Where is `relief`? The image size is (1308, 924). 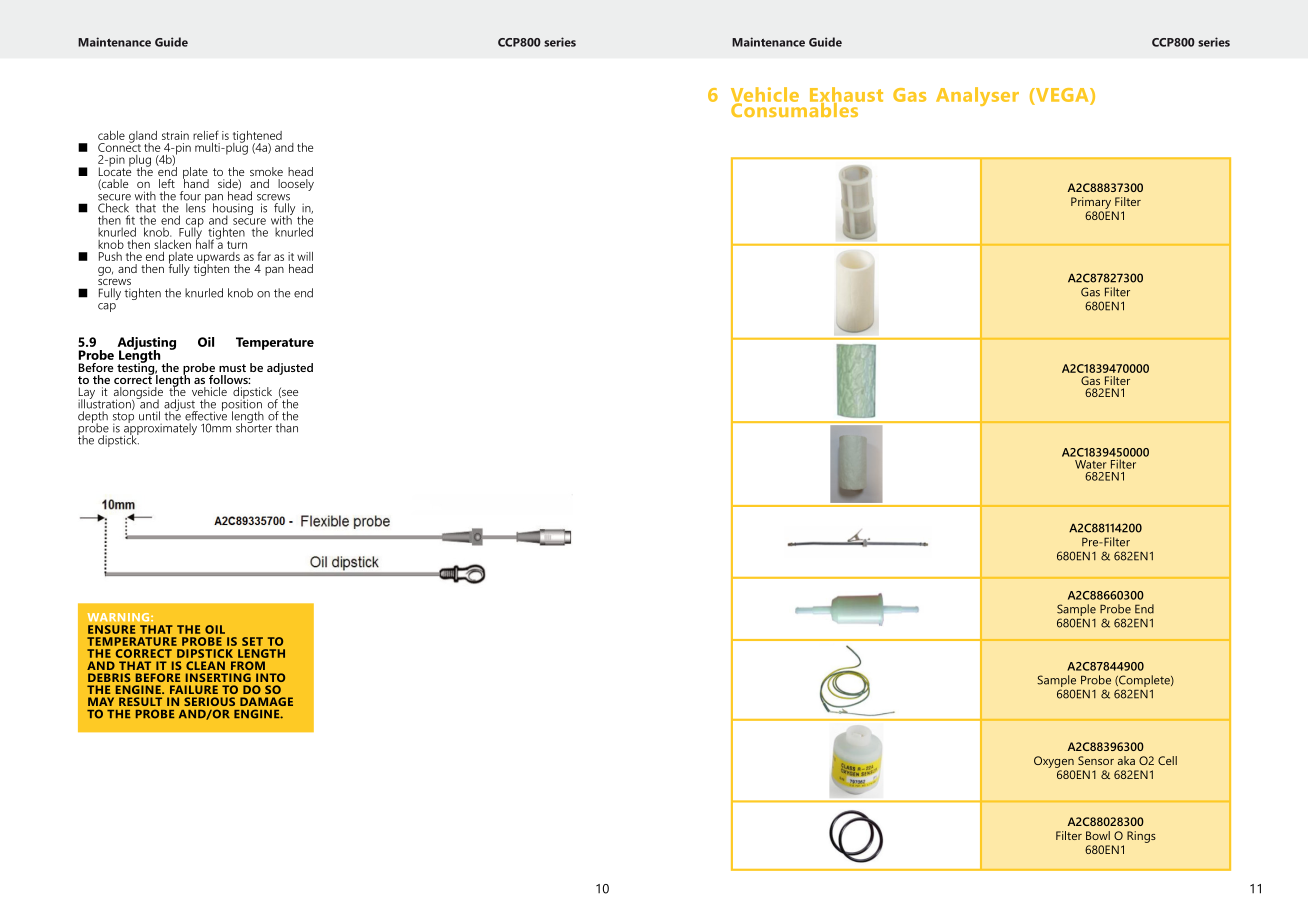 relief is located at coordinates (206, 135).
